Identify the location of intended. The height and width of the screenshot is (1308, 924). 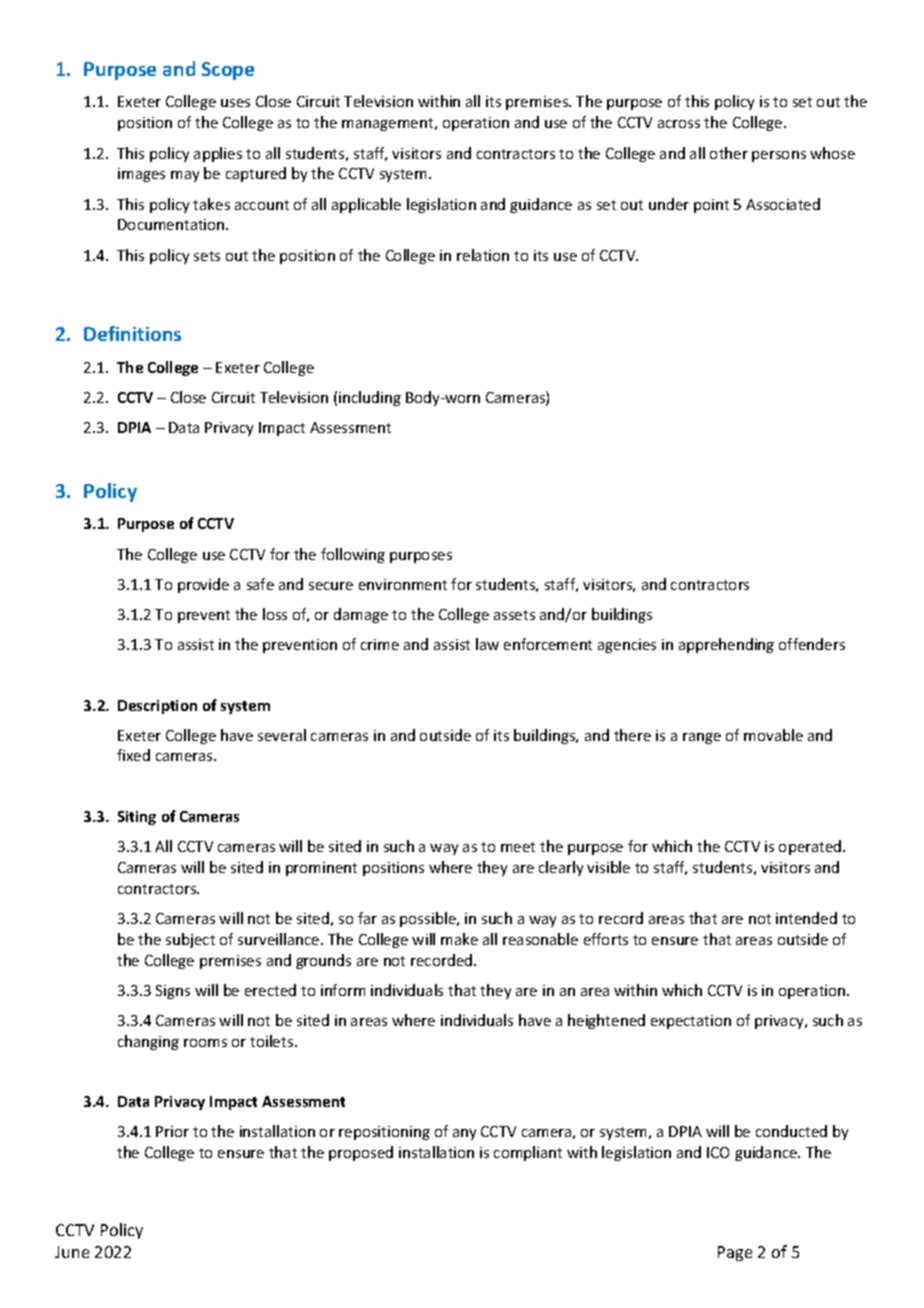
(806, 918).
